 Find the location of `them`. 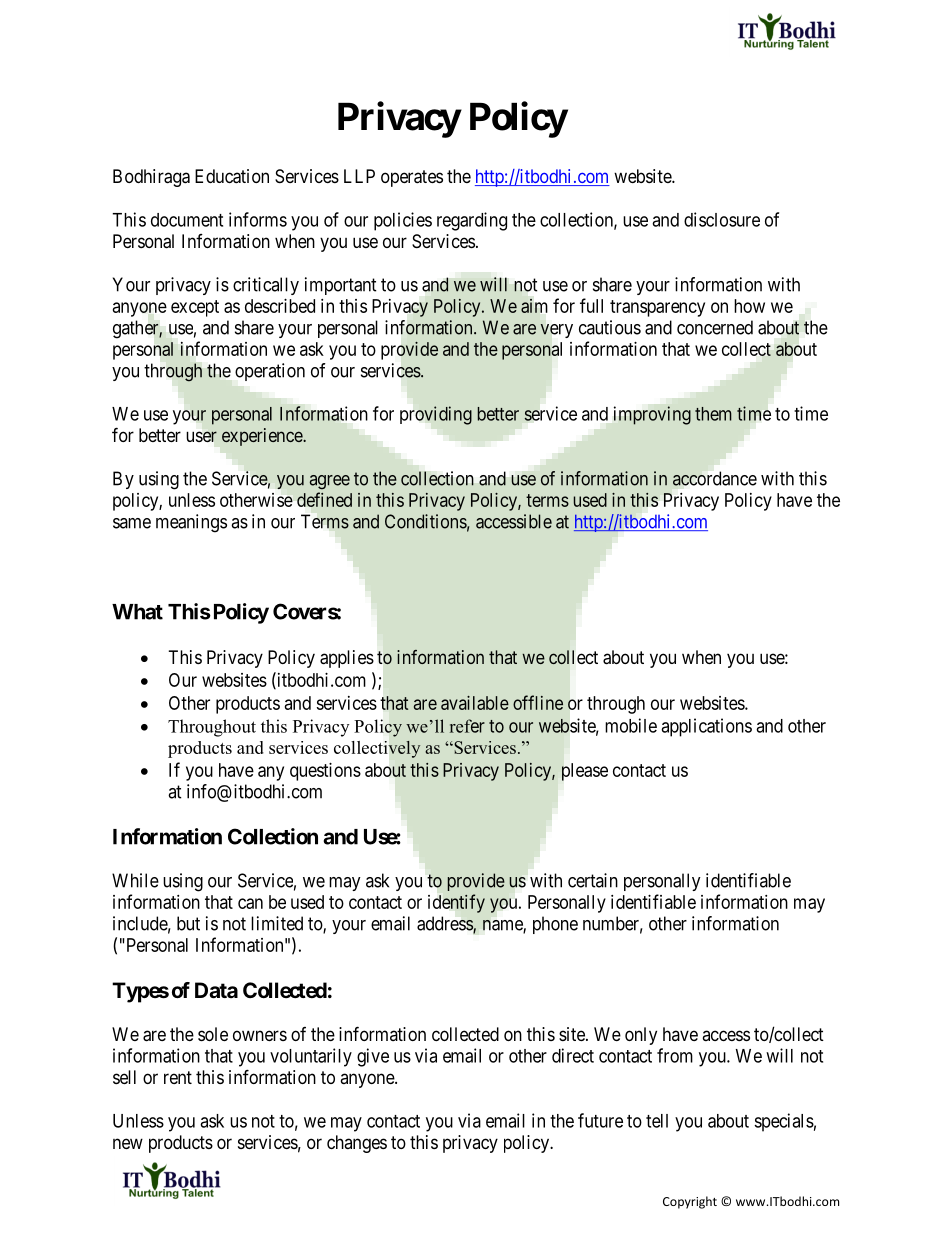

them is located at coordinates (713, 414).
